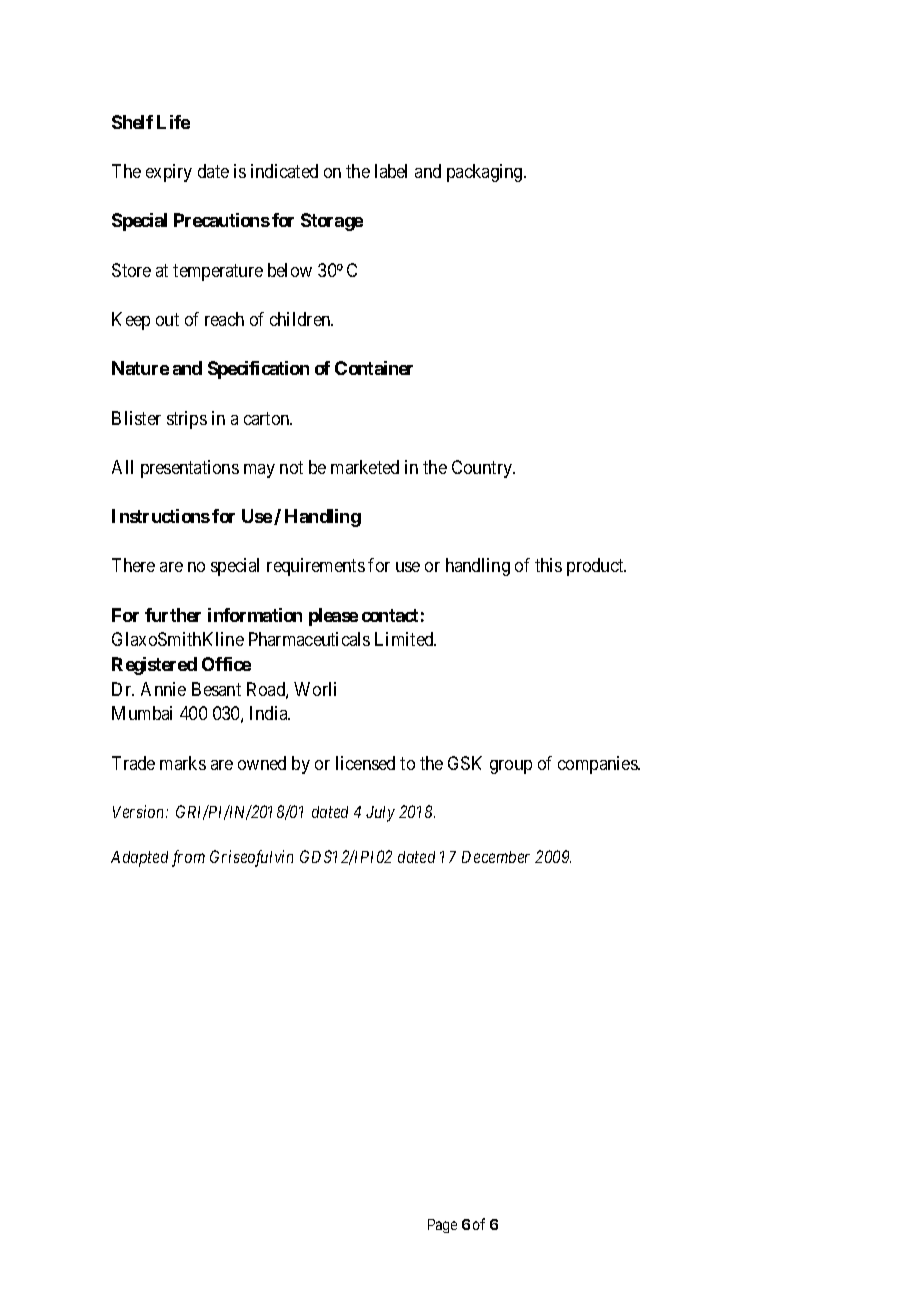  I want to click on expiry, so click(169, 173).
